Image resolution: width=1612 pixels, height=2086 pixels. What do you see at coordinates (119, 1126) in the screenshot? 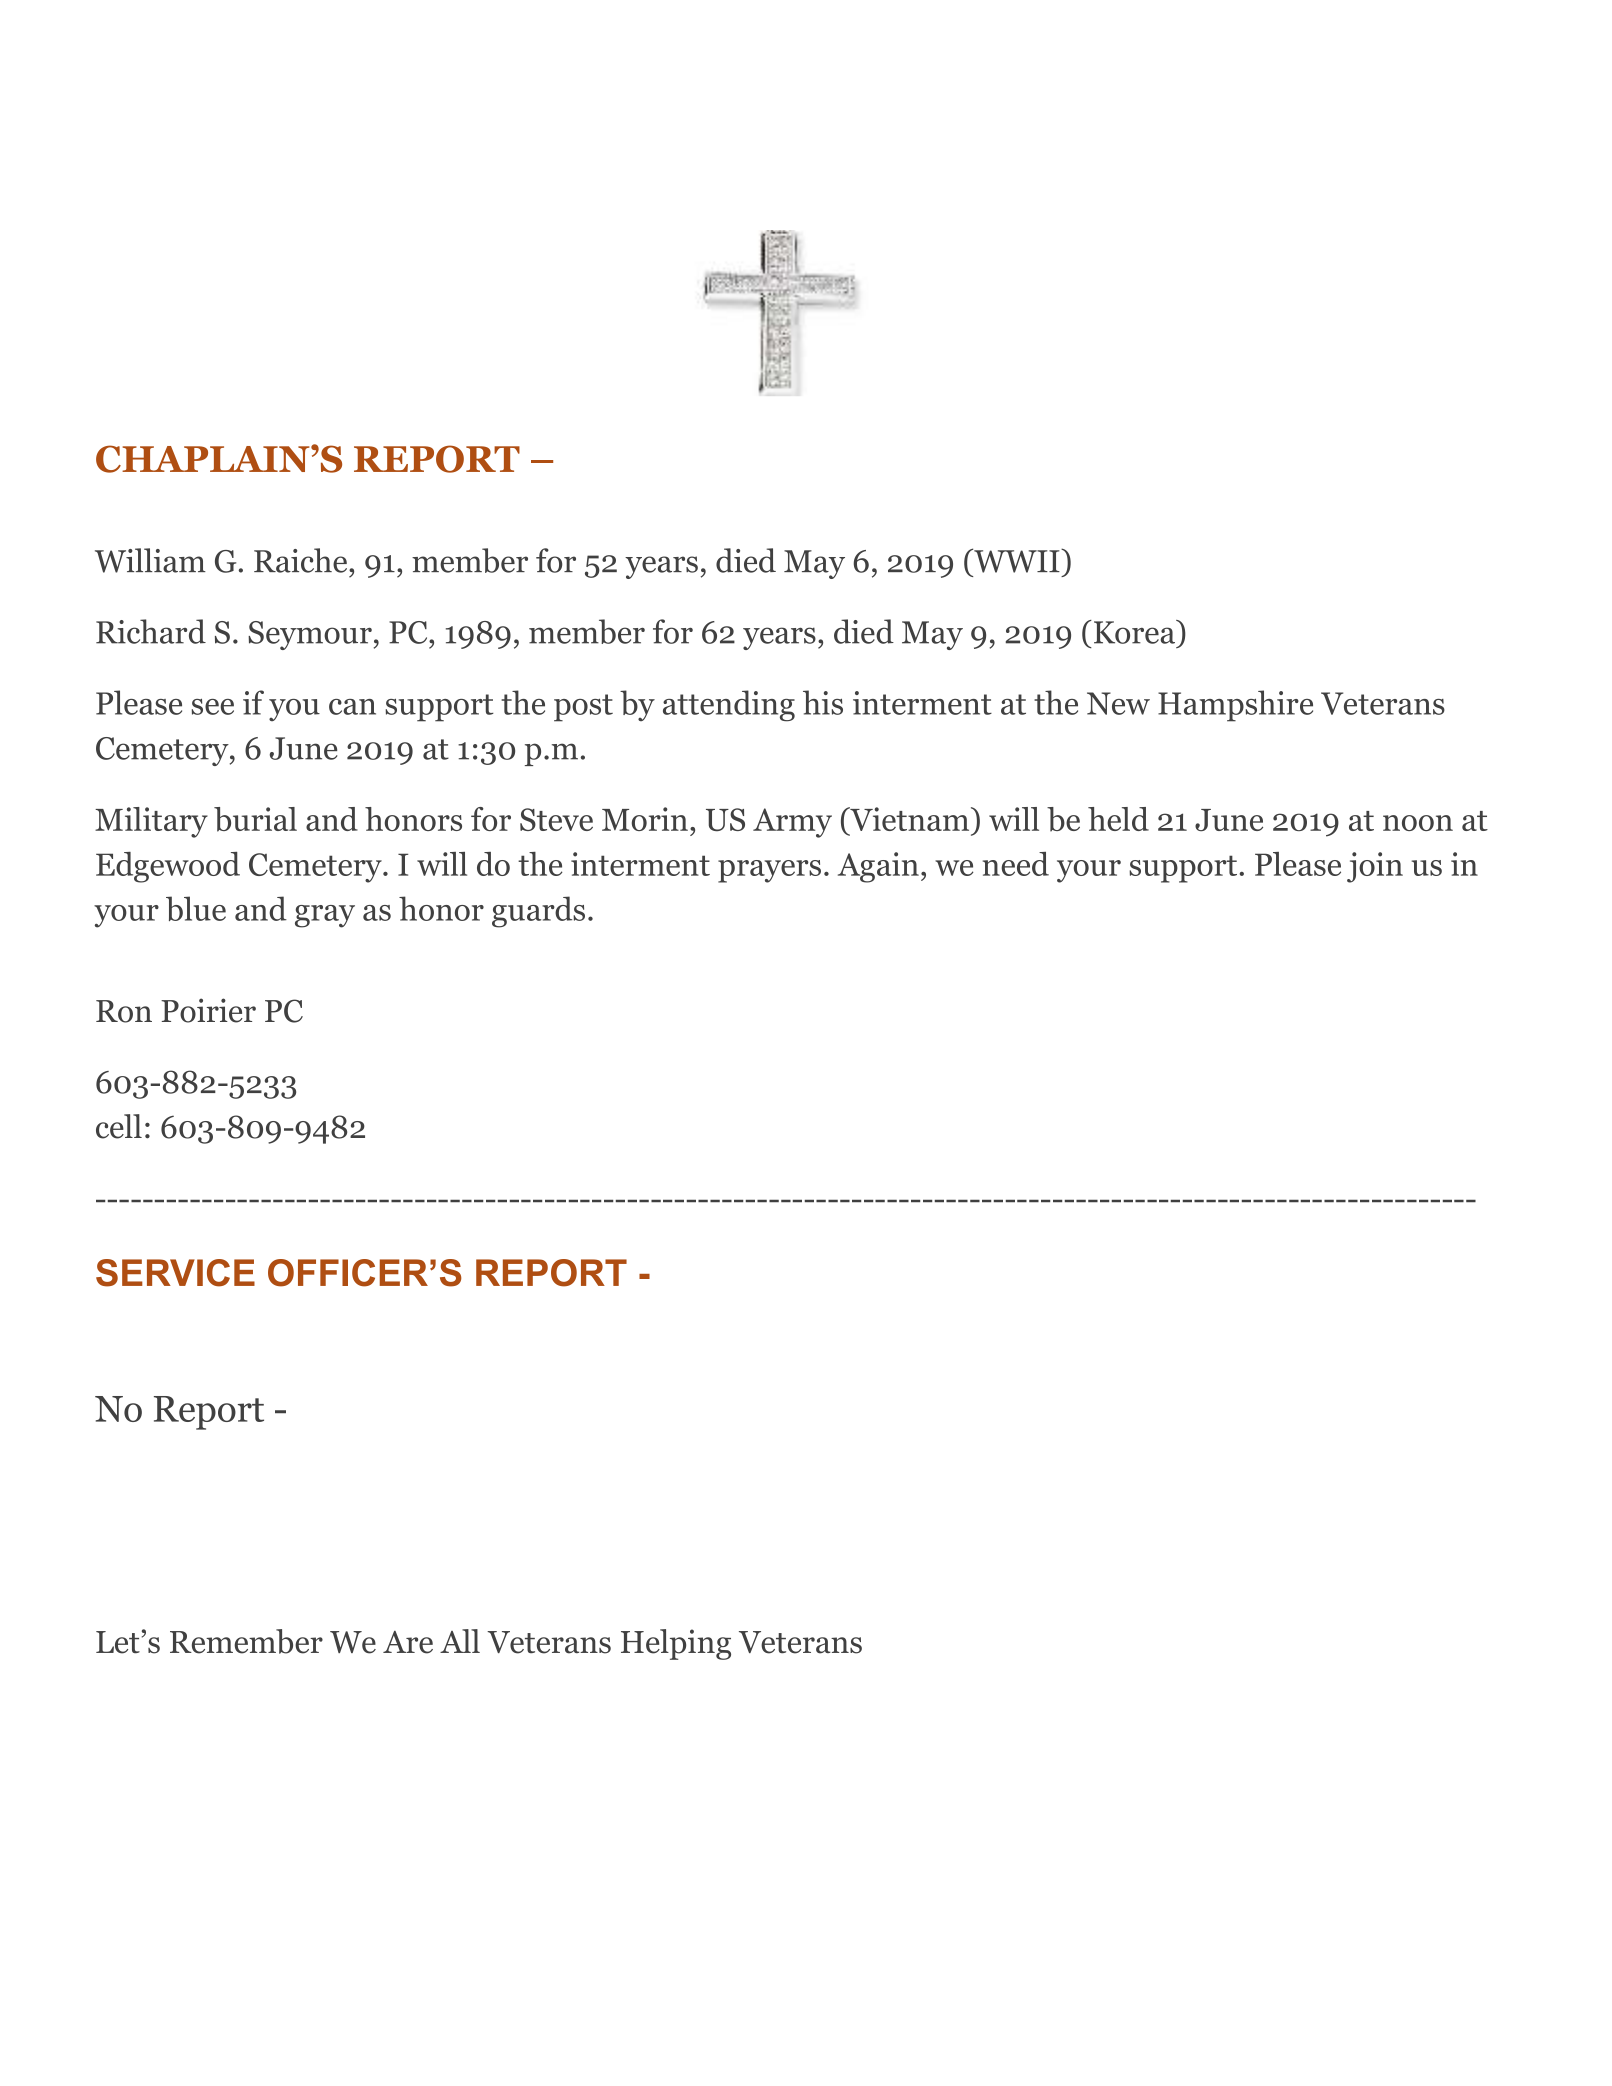
I see `cell` at bounding box center [119, 1126].
